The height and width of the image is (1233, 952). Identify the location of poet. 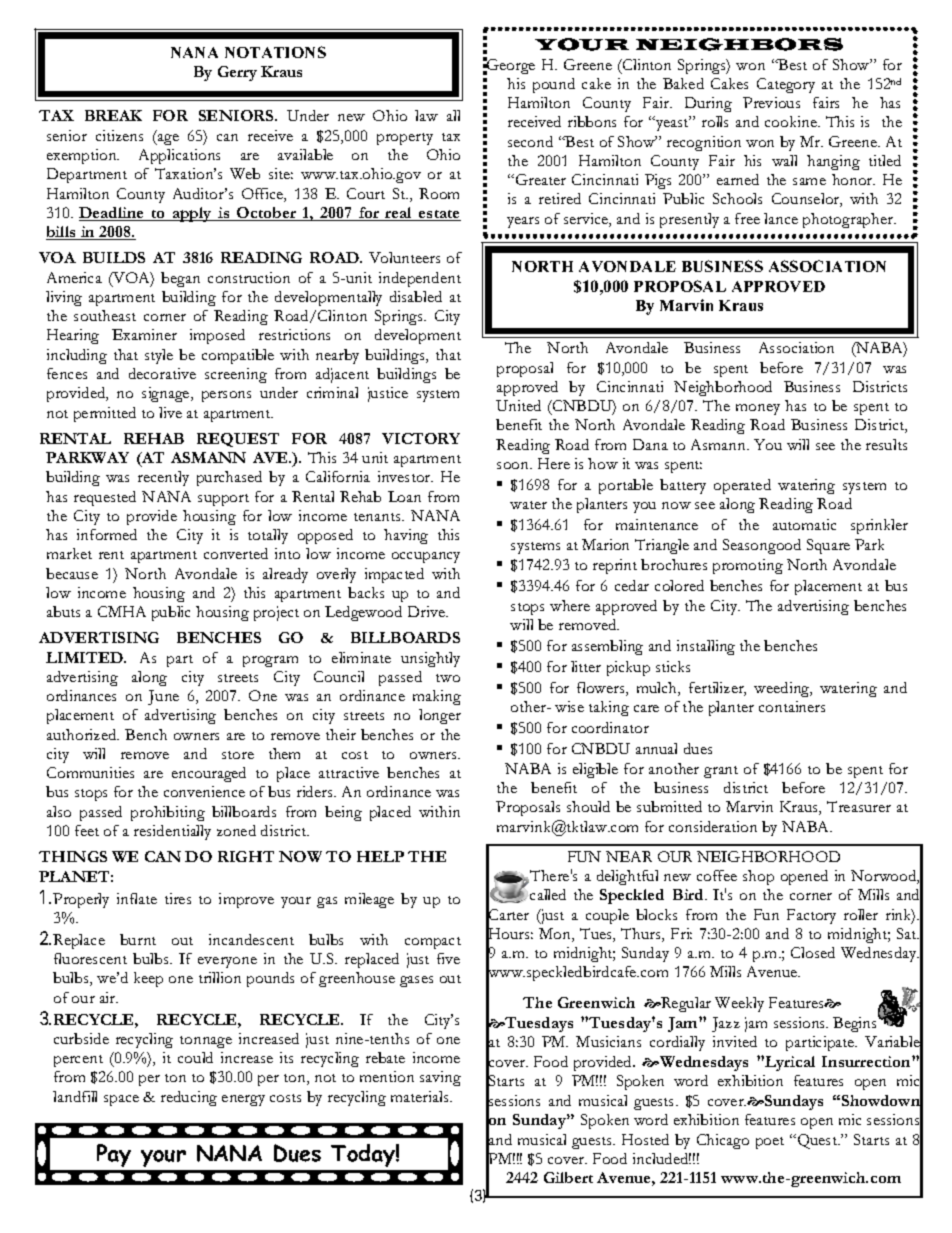
(770, 1143).
